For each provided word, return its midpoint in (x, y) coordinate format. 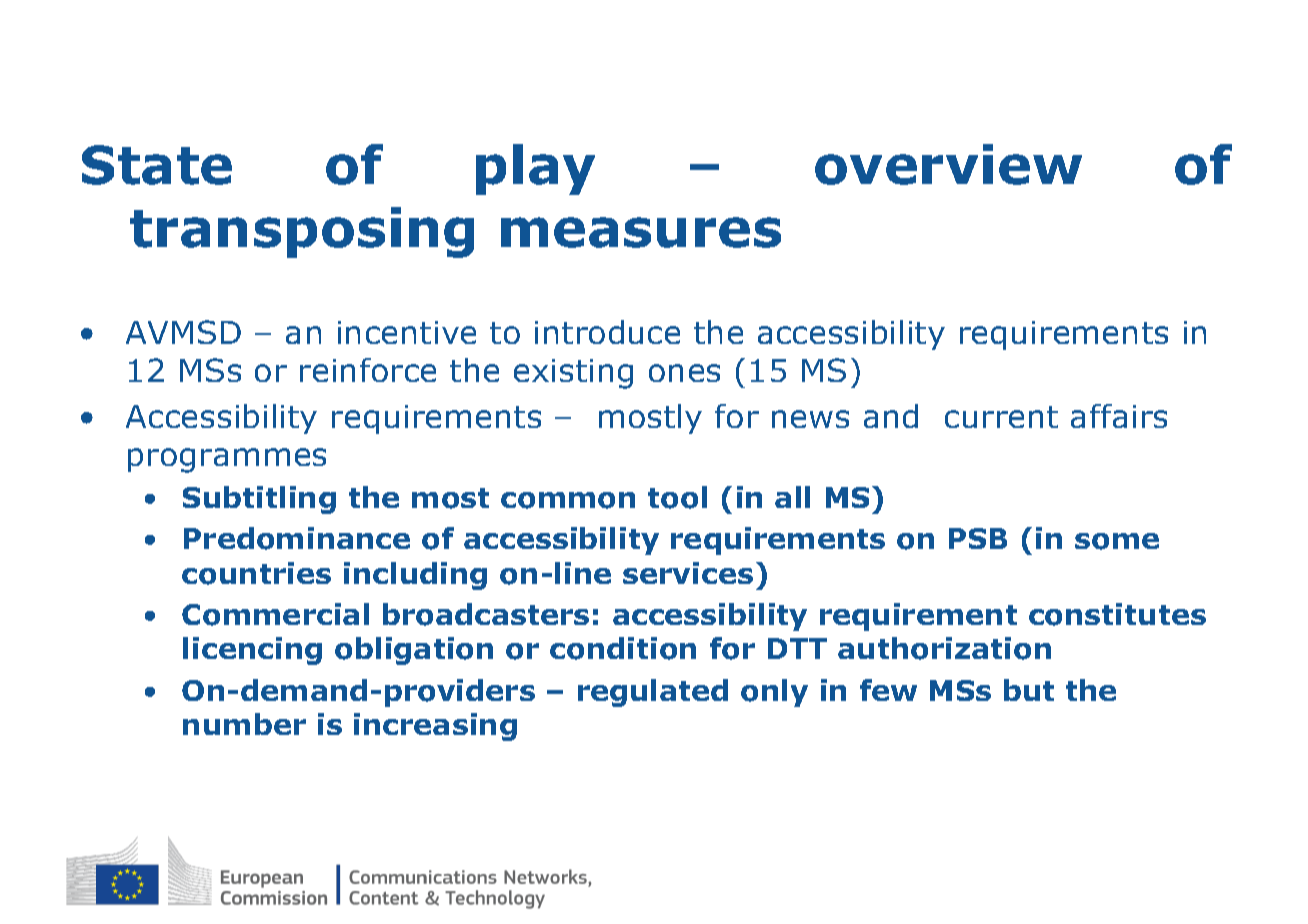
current (1001, 417)
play (535, 169)
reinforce (368, 370)
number (244, 724)
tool (677, 497)
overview (948, 164)
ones (684, 373)
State (157, 165)
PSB (978, 538)
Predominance (297, 538)
